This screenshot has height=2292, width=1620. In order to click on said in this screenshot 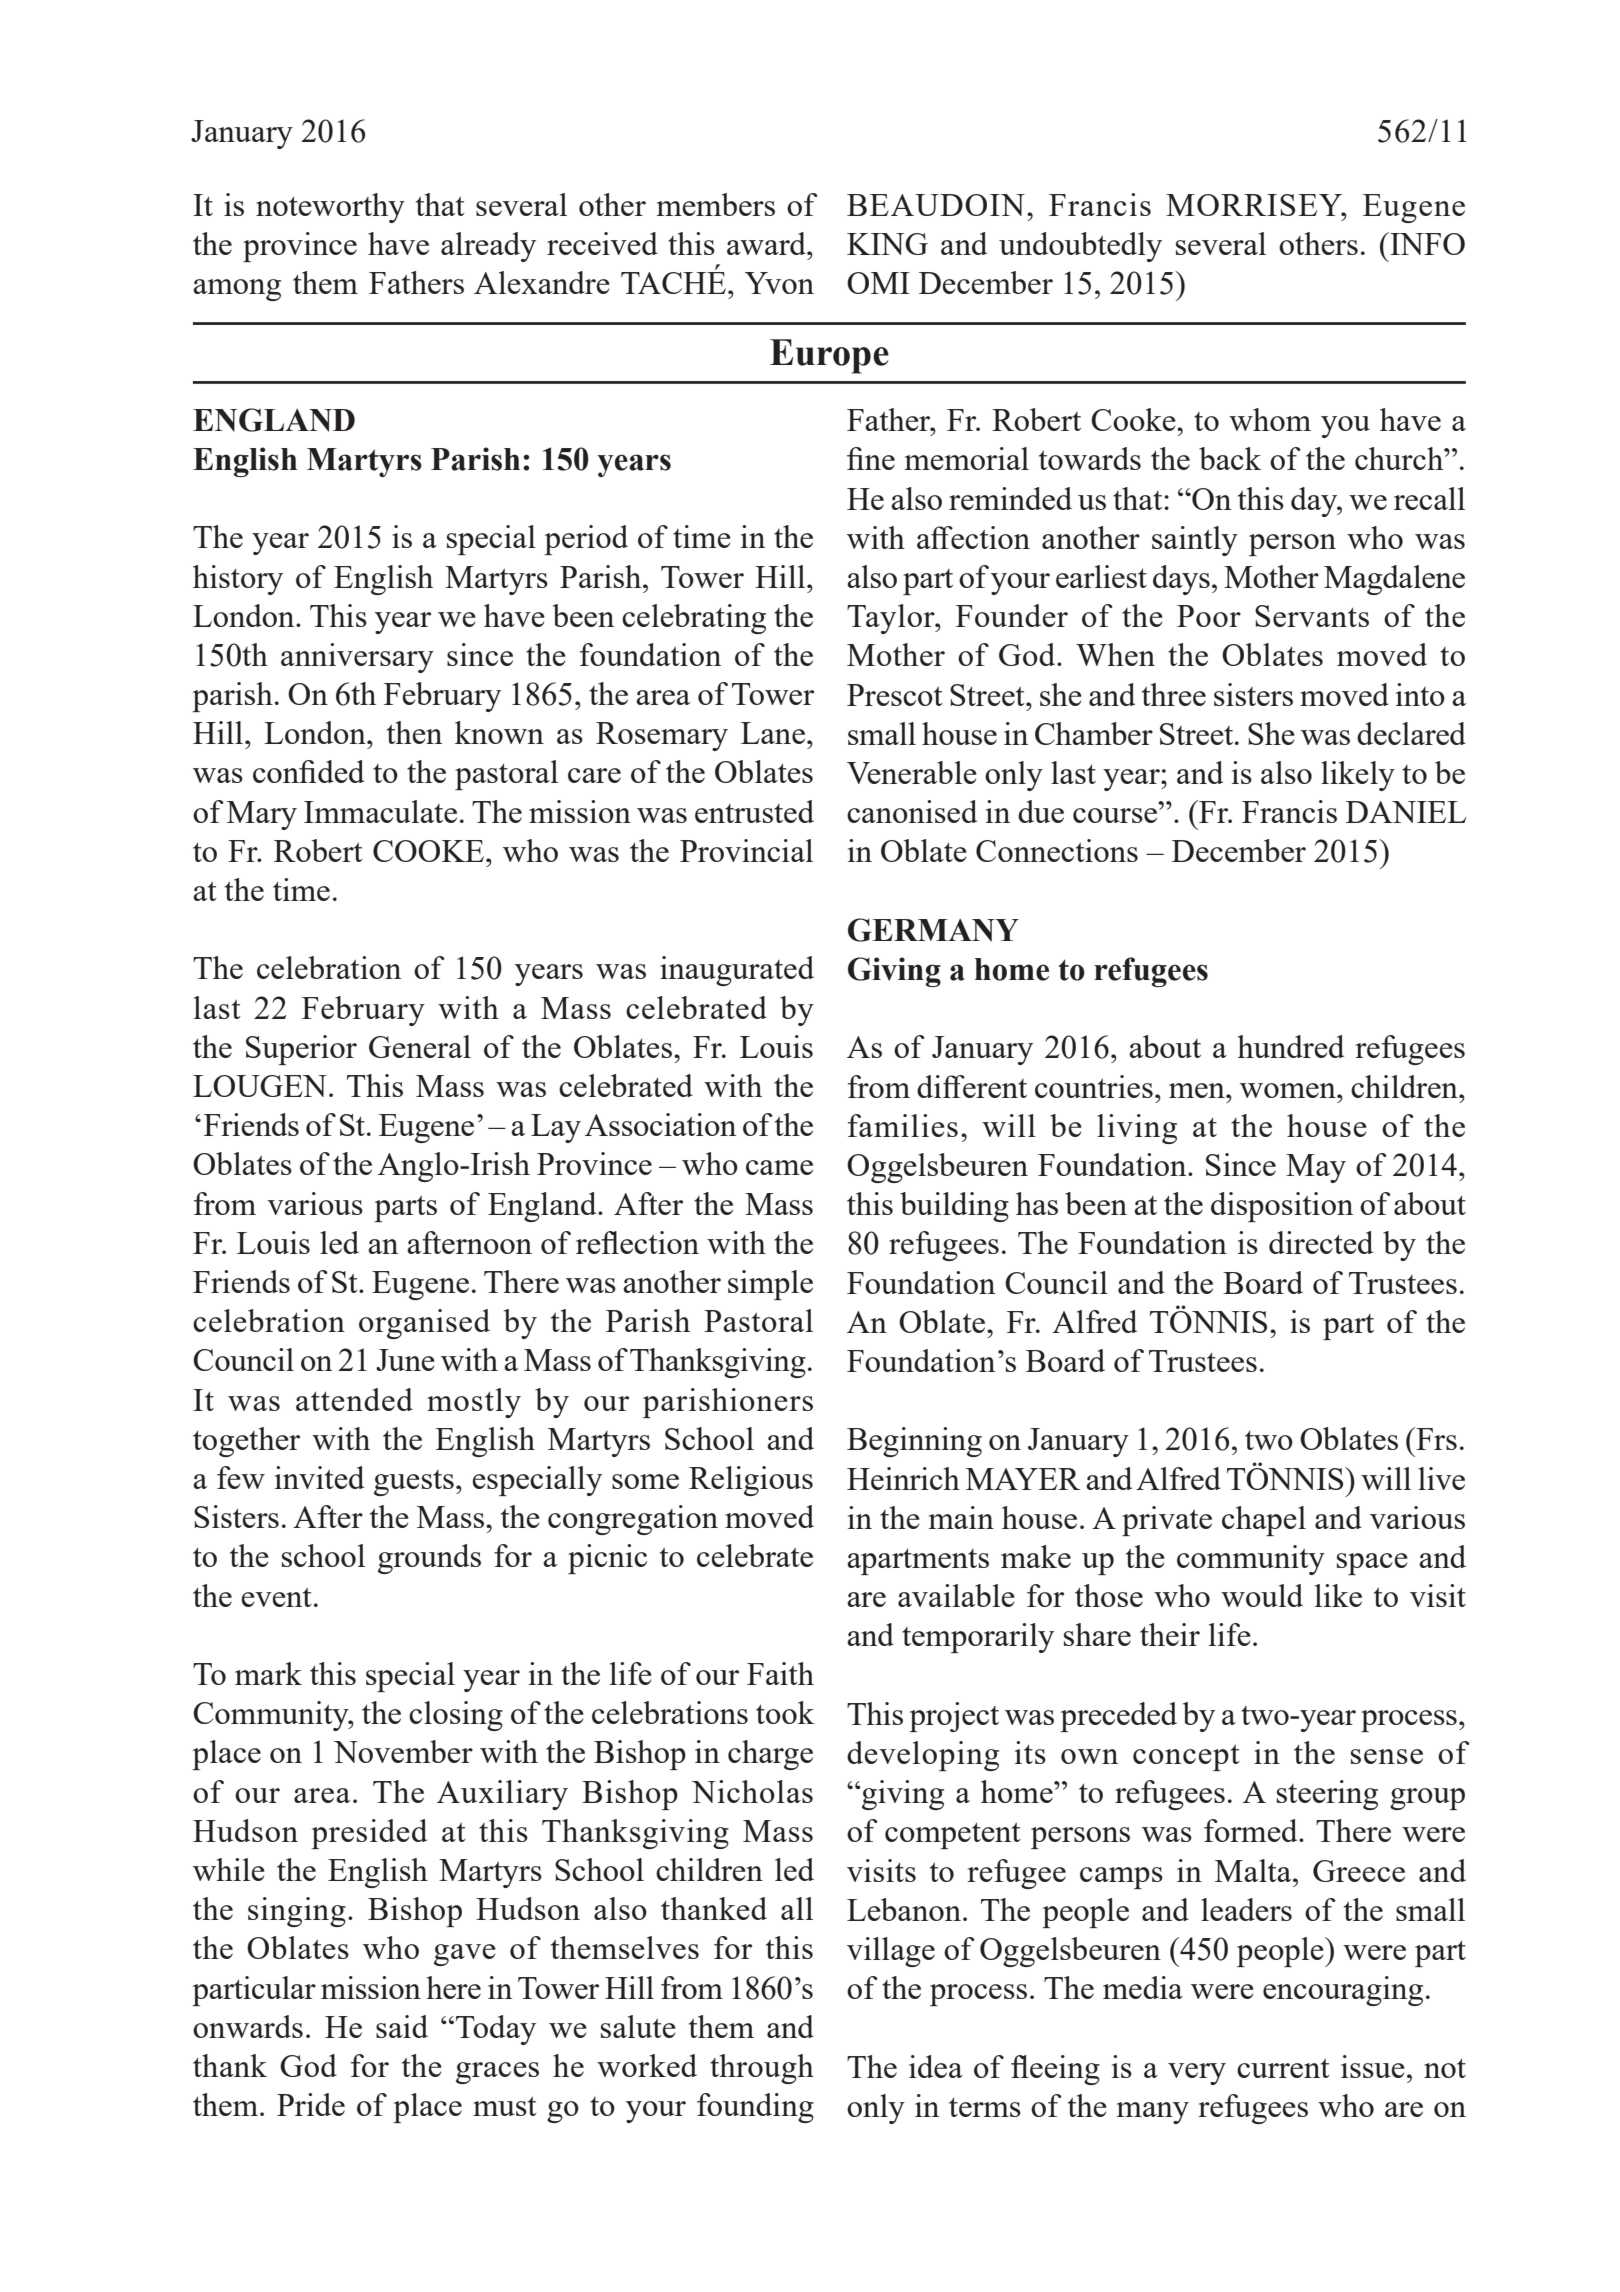, I will do `click(402, 2026)`.
